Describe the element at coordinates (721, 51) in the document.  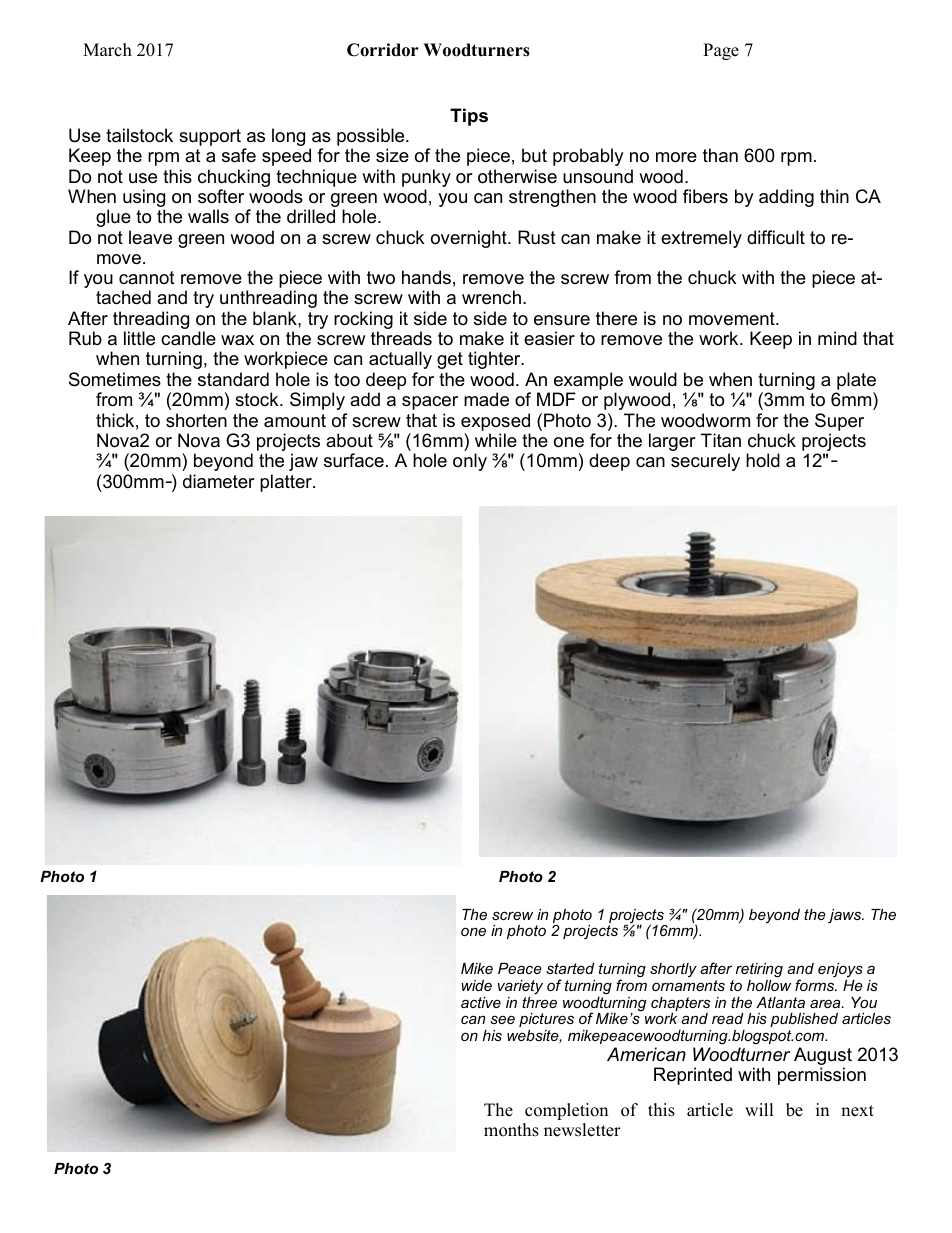
I see `Page` at that location.
